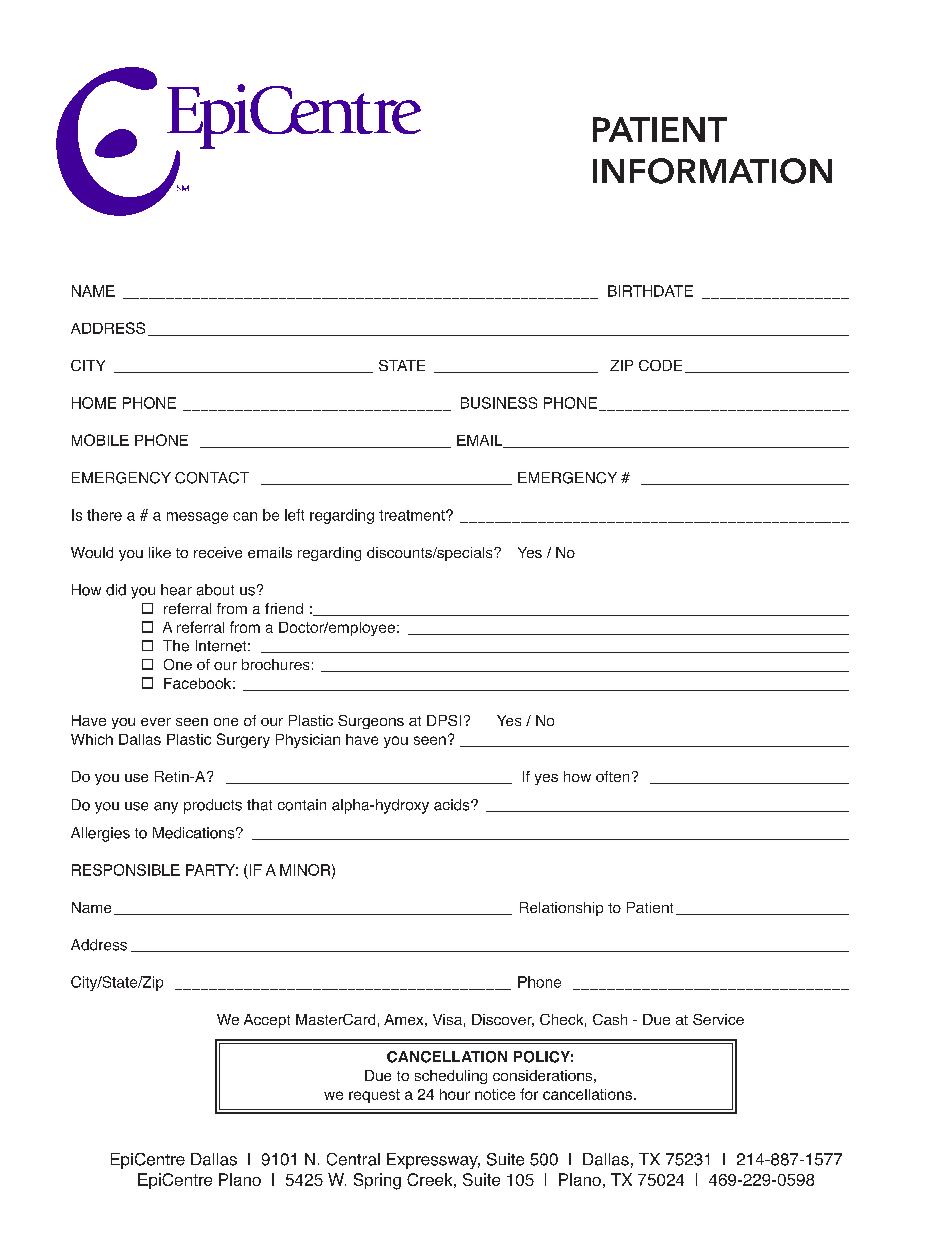  Describe the element at coordinates (433, 1161) in the document. I see `Expressway` at that location.
